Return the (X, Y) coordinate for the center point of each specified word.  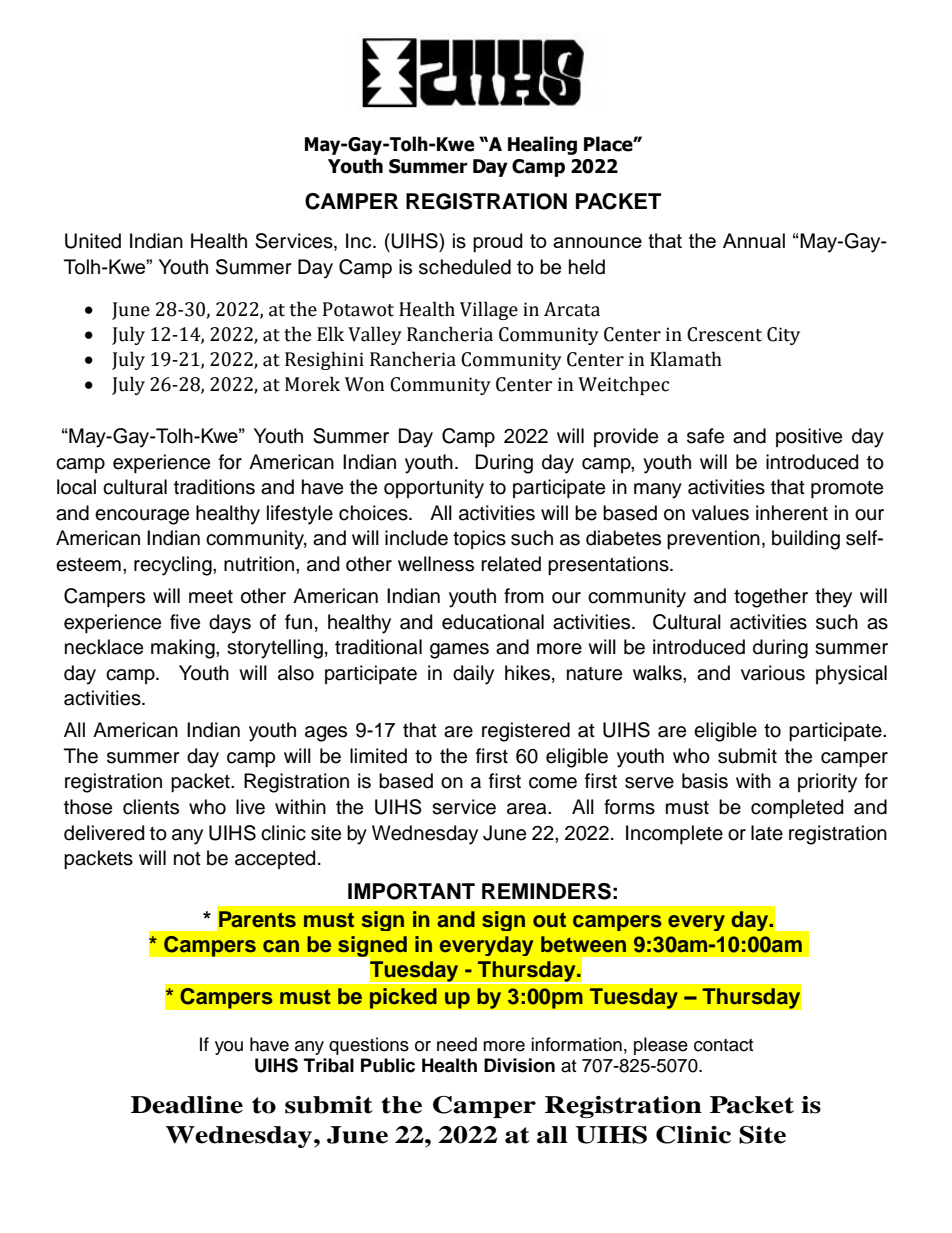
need (457, 1044)
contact (723, 1045)
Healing (542, 145)
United (93, 241)
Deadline (187, 1105)
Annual (754, 240)
